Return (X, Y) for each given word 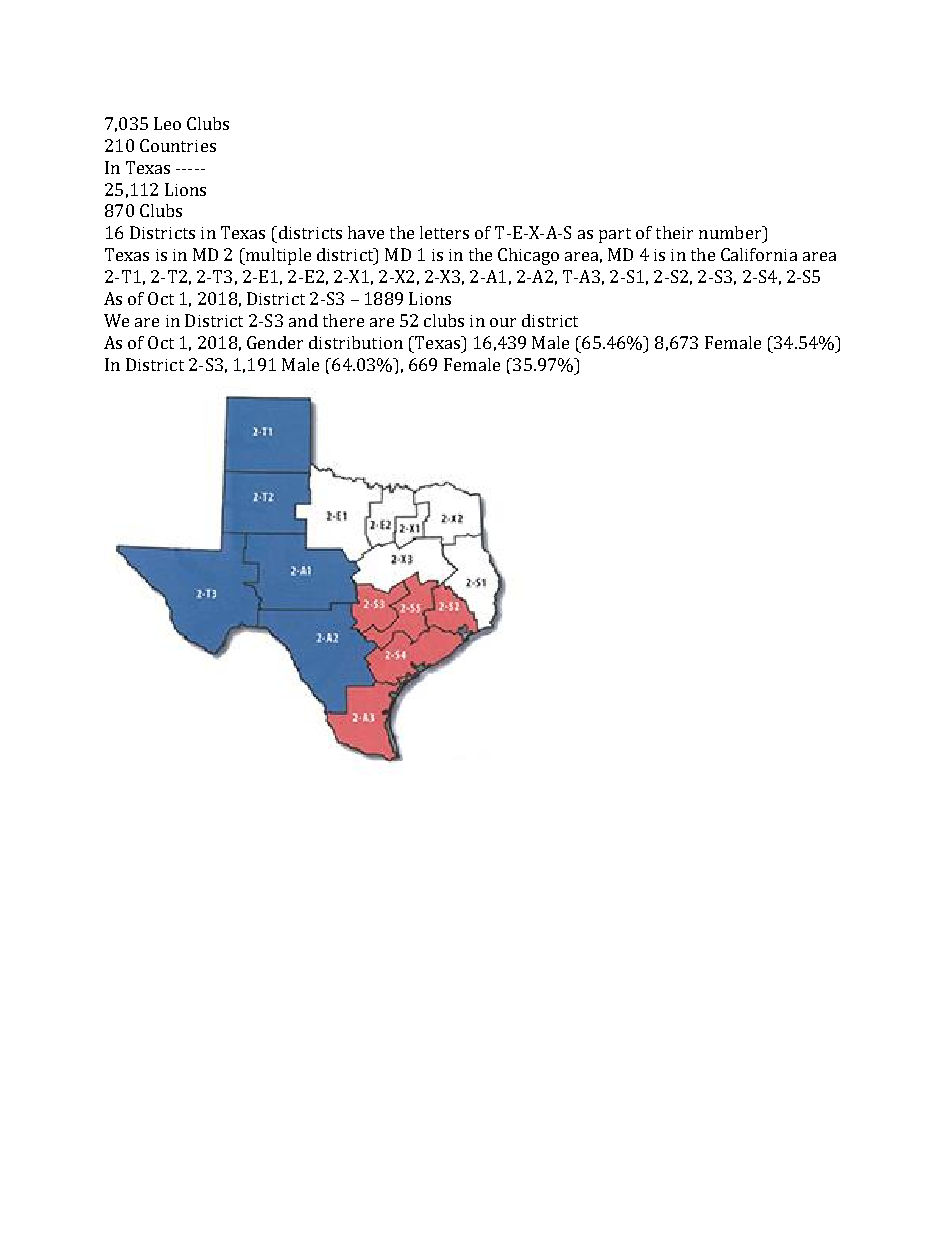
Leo (167, 123)
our (503, 322)
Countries (178, 145)
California (759, 254)
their (674, 232)
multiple (277, 256)
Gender (275, 342)
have (366, 232)
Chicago (528, 256)
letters (444, 232)
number (731, 232)
